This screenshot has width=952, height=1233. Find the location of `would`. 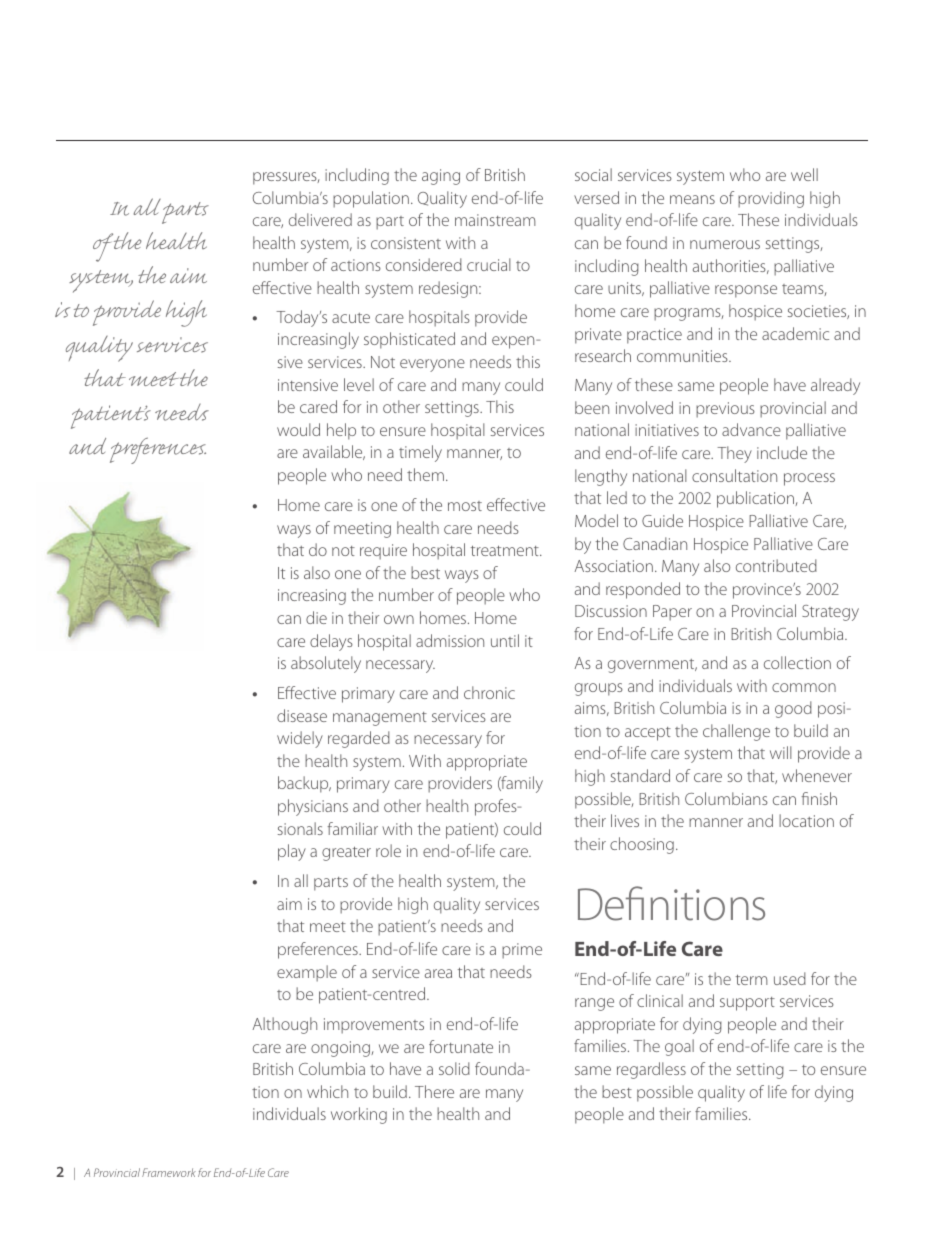

would is located at coordinates (298, 429).
